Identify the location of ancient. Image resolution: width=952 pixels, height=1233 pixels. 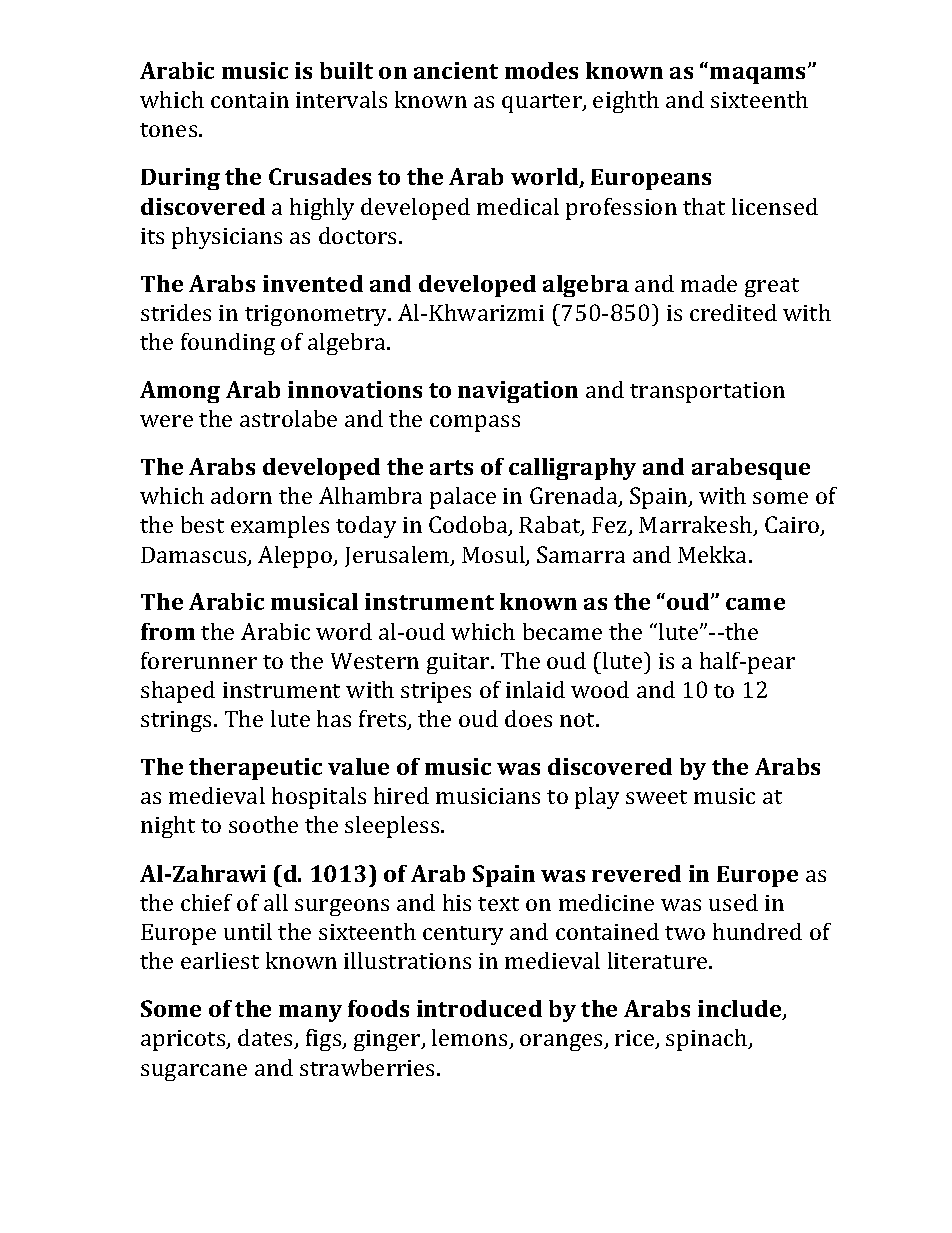
(456, 70).
